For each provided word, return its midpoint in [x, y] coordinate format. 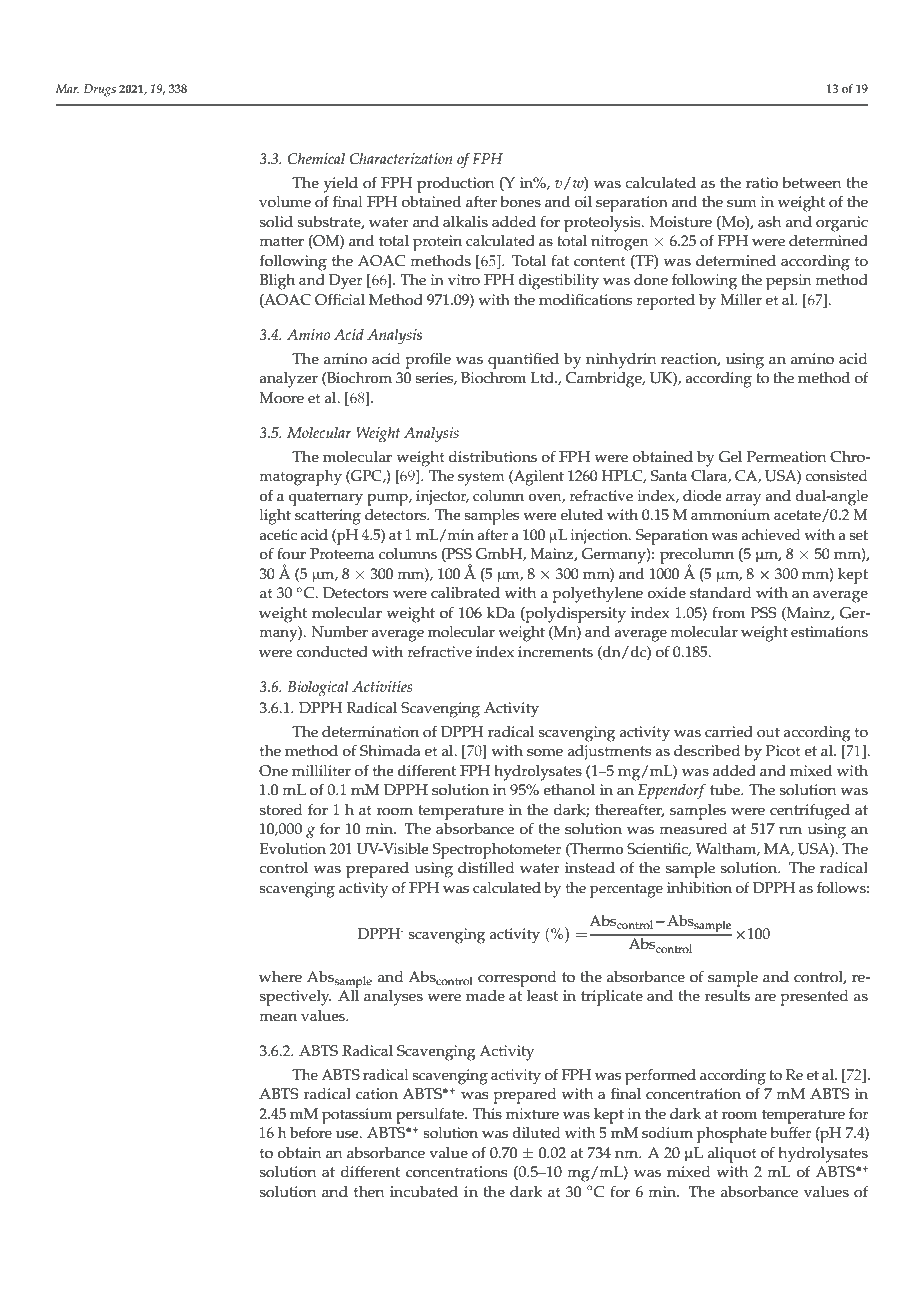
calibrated [465, 593]
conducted [332, 652]
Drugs [100, 90]
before [311, 1133]
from [728, 612]
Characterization [401, 159]
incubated [424, 1192]
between [811, 183]
